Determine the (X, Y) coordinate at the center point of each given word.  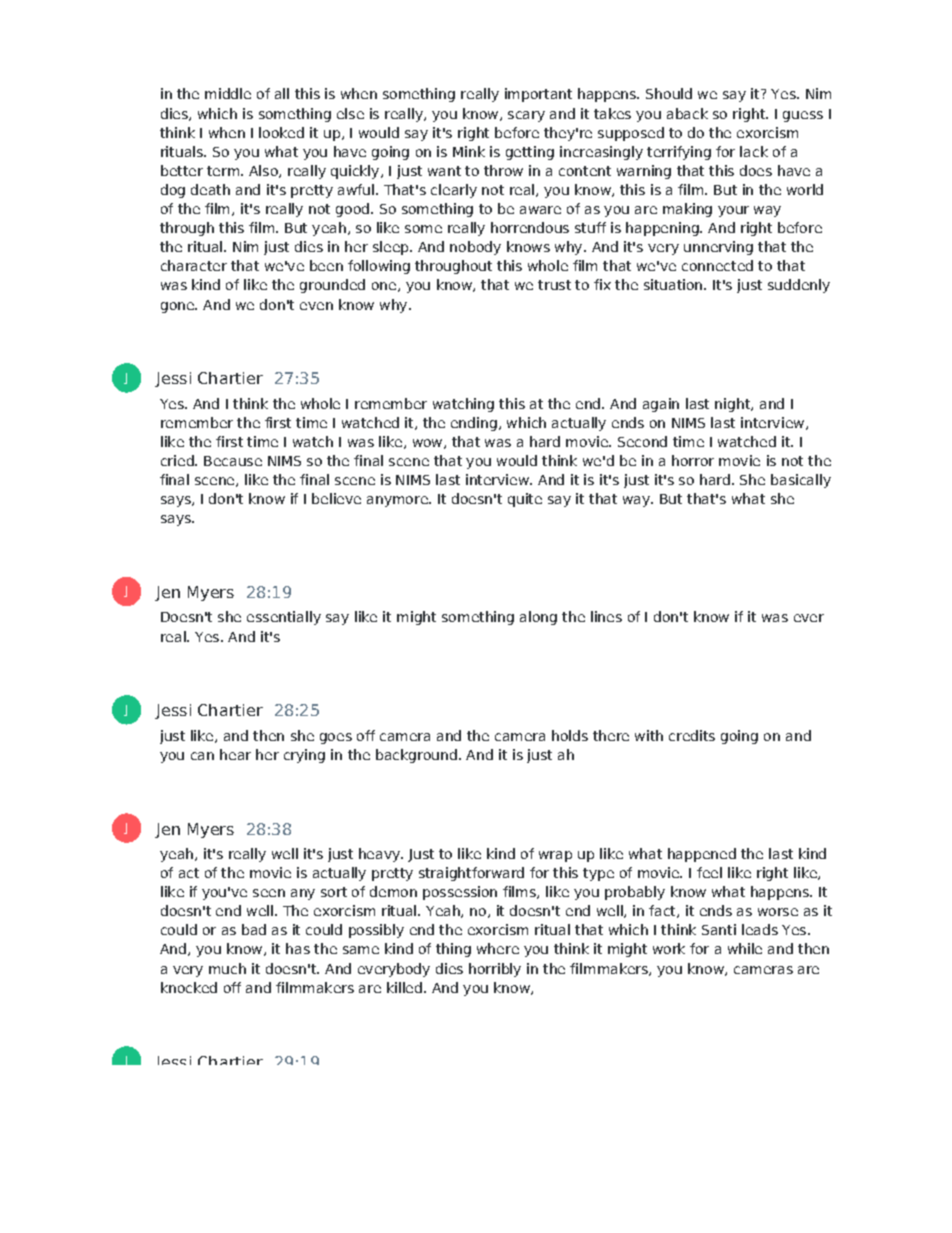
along (538, 618)
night (733, 405)
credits (692, 735)
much (227, 968)
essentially (284, 618)
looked (281, 132)
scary (526, 116)
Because (233, 461)
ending (474, 424)
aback (687, 113)
